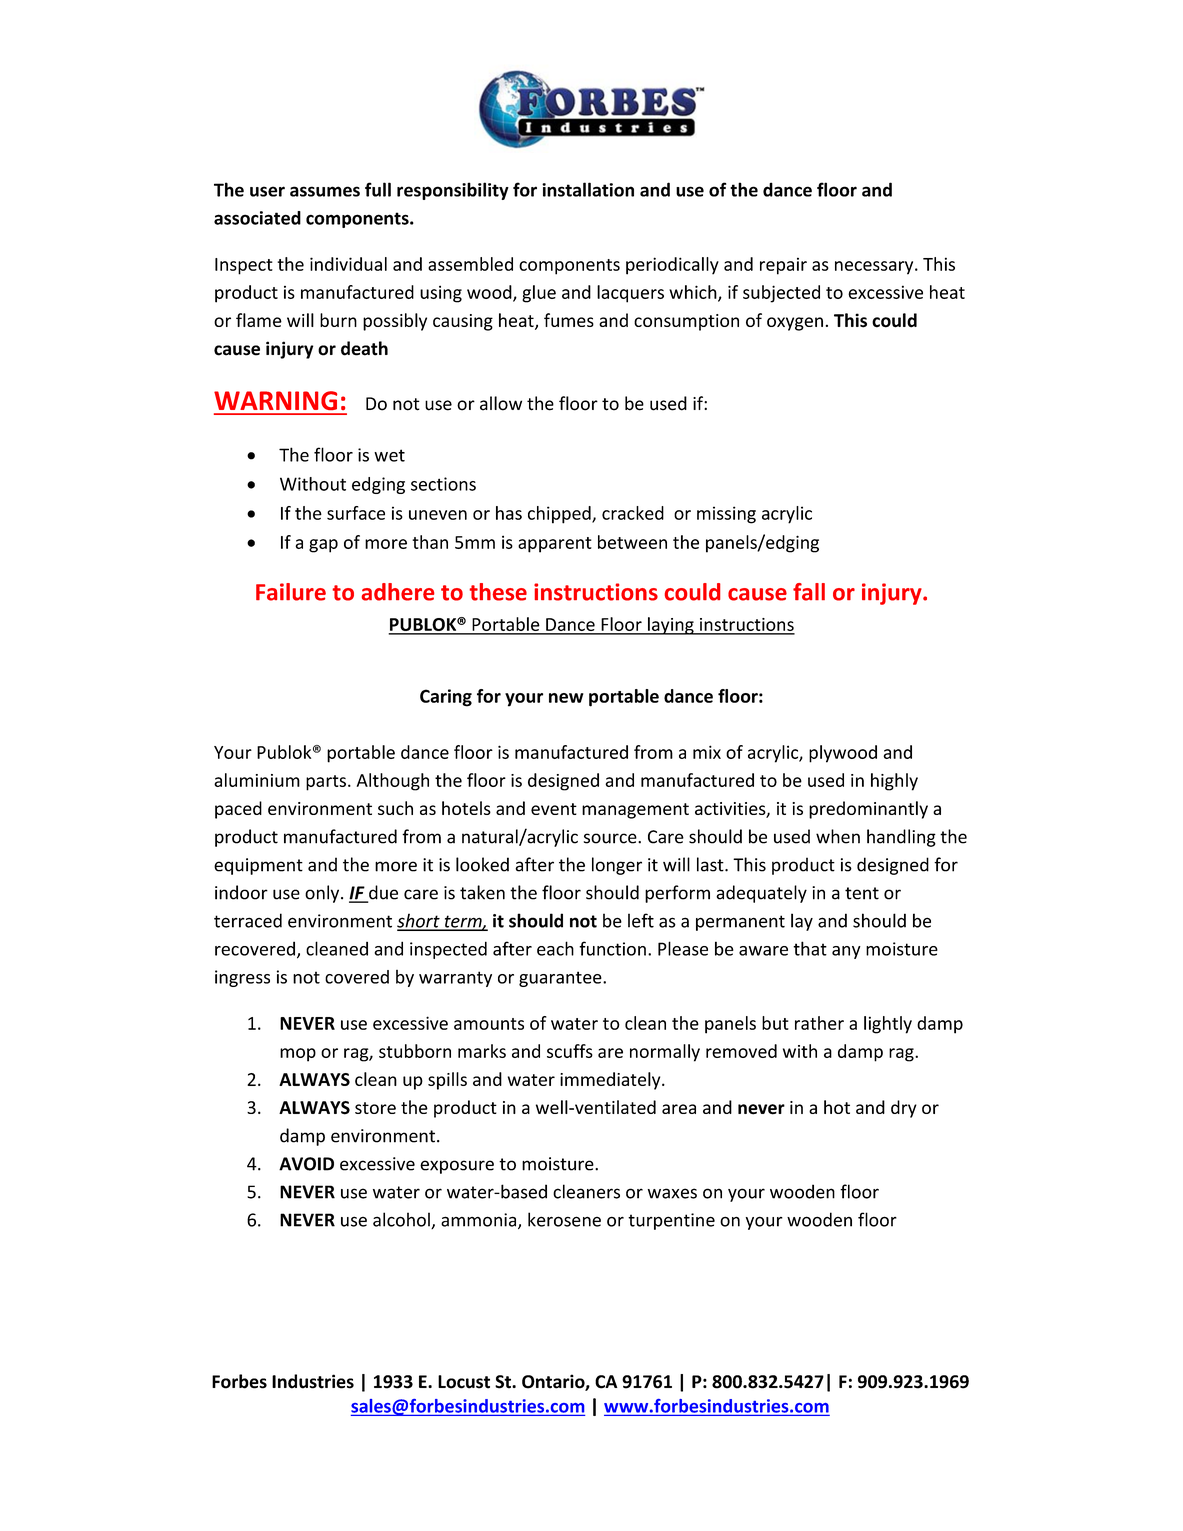  What do you see at coordinates (325, 191) in the screenshot?
I see `assumes` at bounding box center [325, 191].
